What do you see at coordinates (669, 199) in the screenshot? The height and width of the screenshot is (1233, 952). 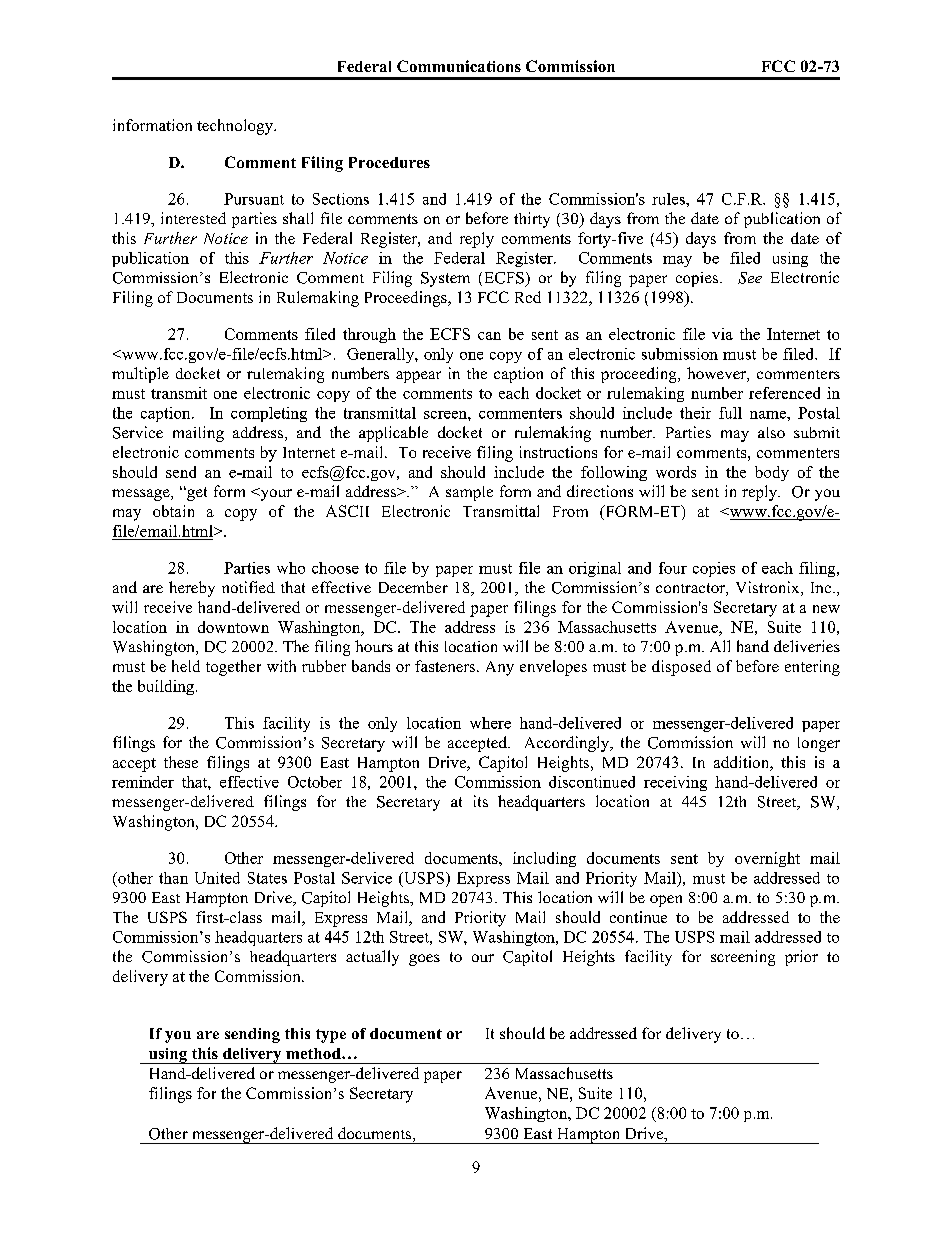 I see `rules` at bounding box center [669, 199].
